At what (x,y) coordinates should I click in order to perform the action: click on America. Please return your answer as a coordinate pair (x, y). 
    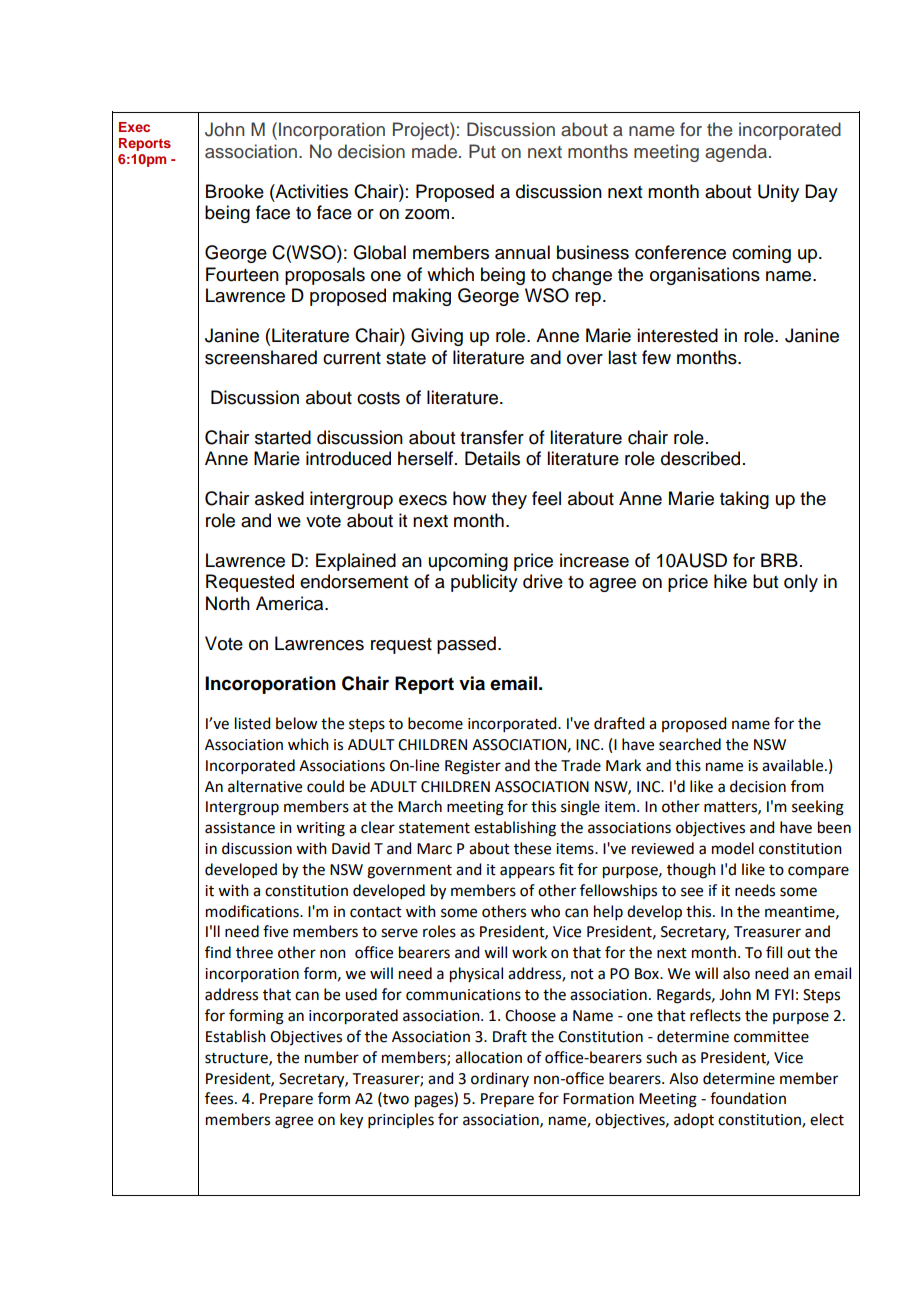
    Looking at the image, I should click on (291, 603).
